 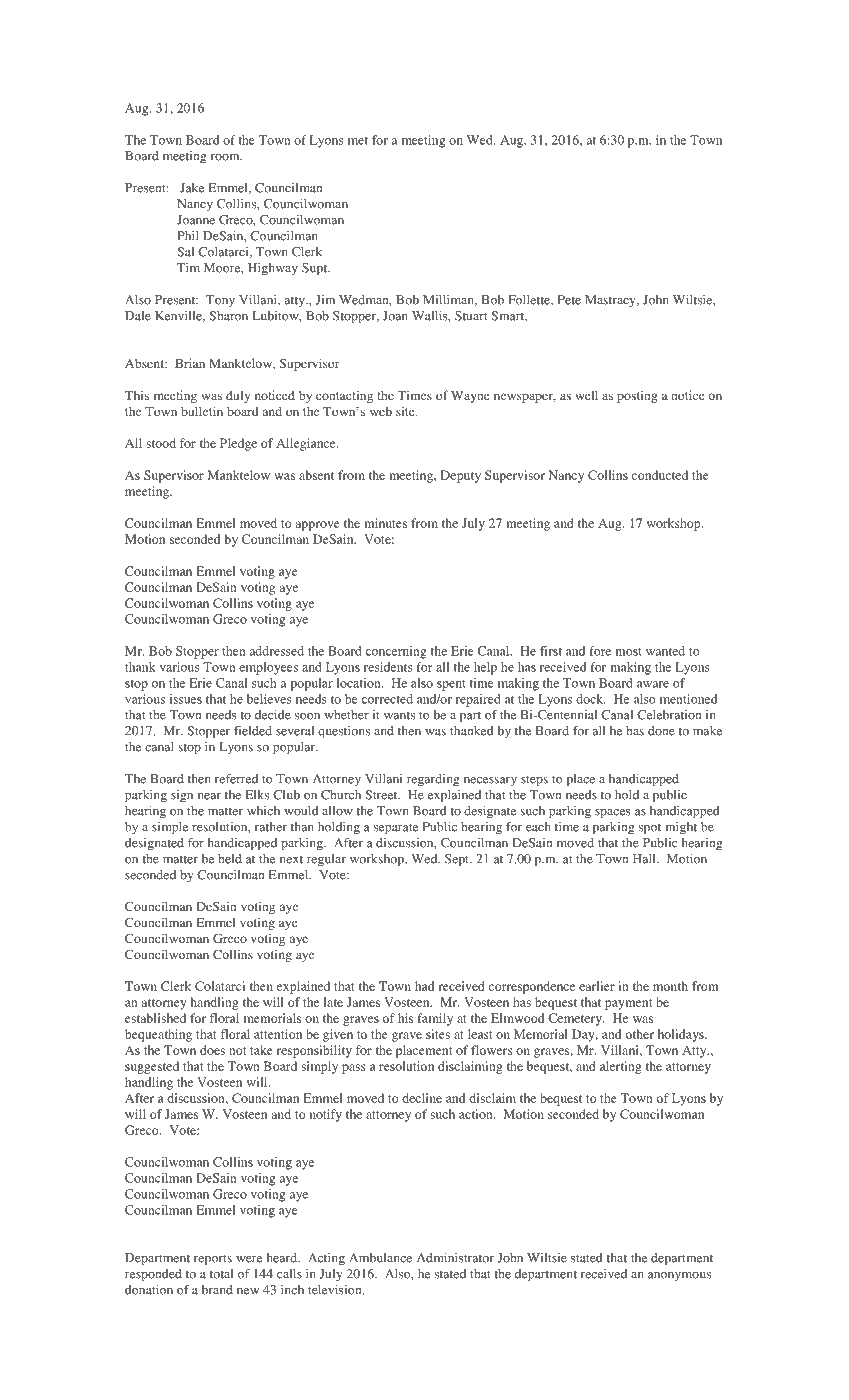 I want to click on anonymous, so click(x=679, y=1276).
